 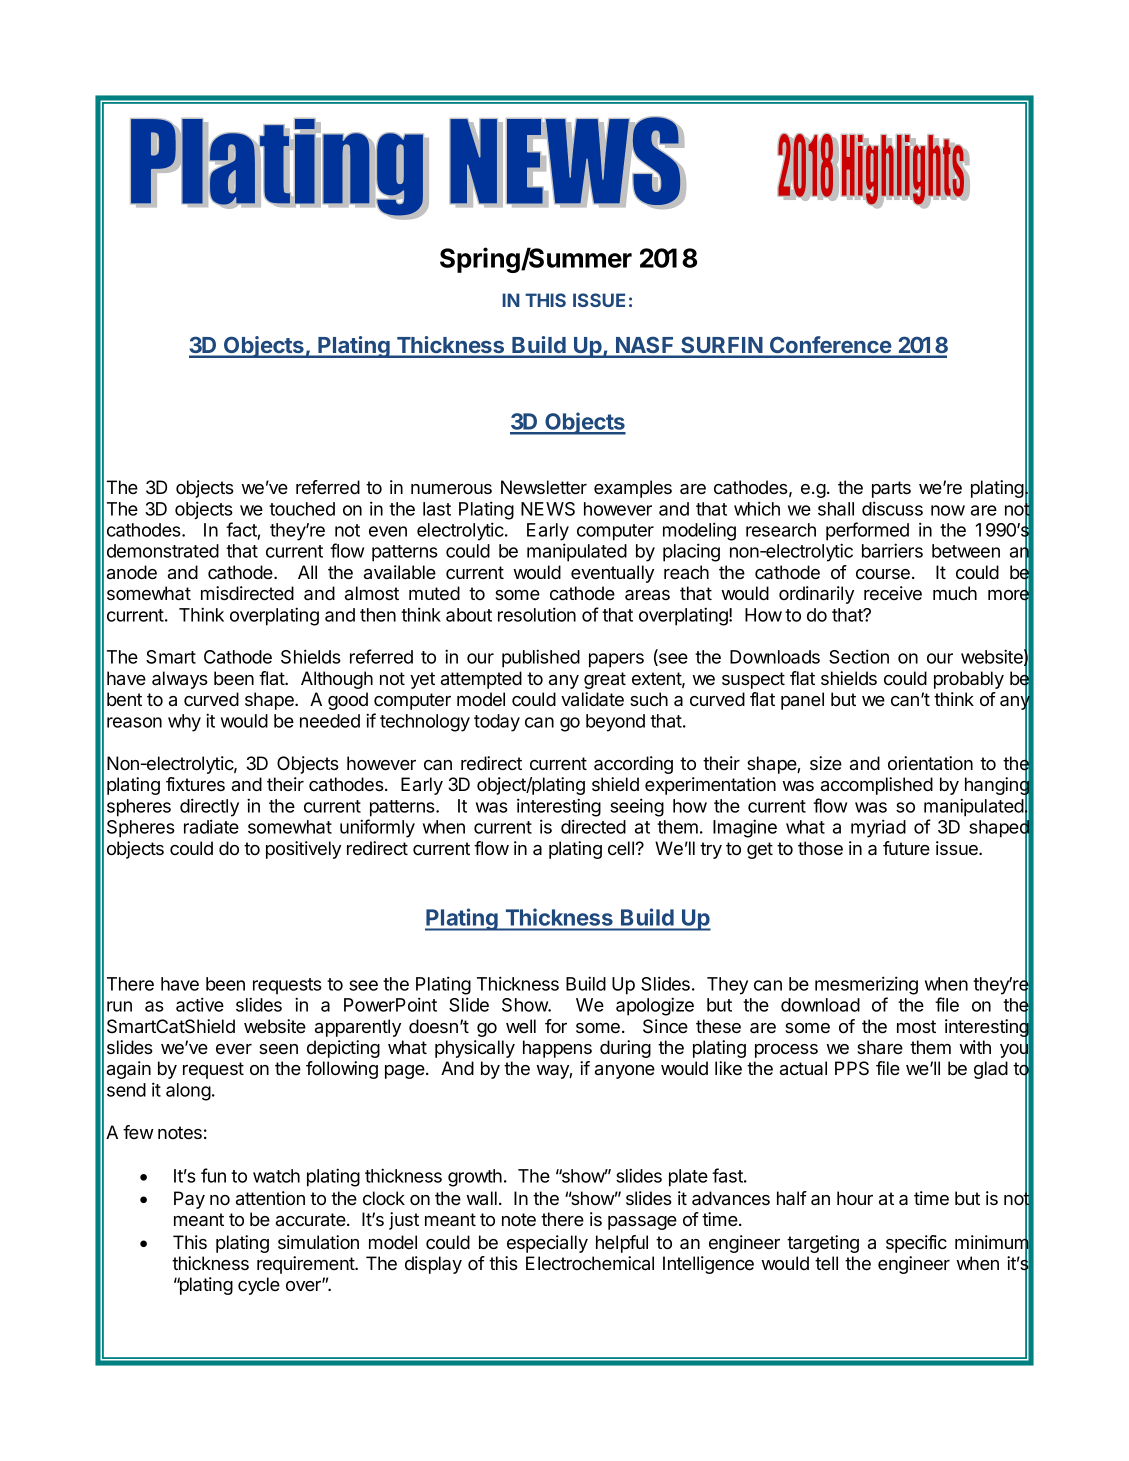 I want to click on discuss, so click(x=892, y=508).
